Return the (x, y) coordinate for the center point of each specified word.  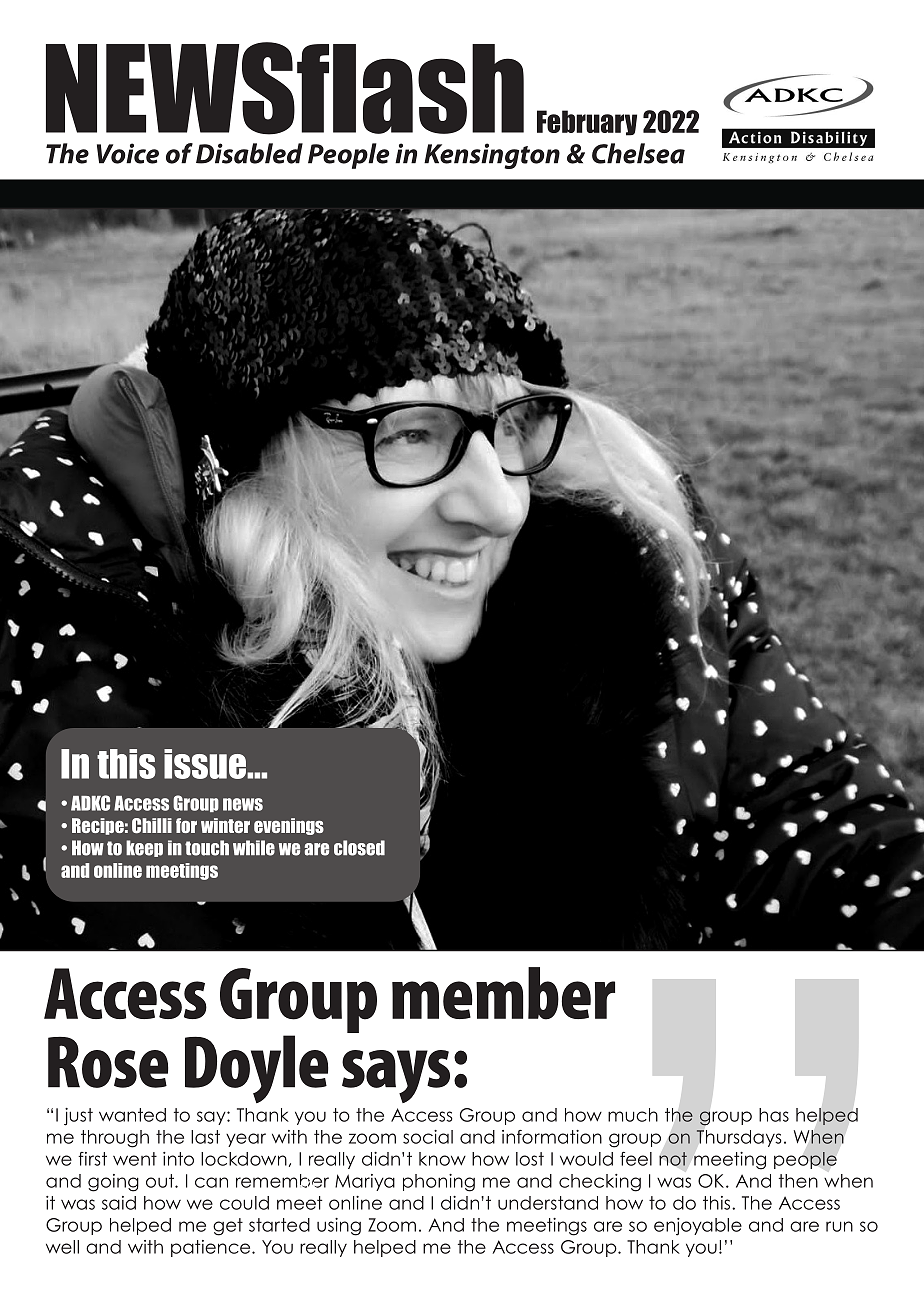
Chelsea (638, 153)
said (119, 1203)
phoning (439, 1183)
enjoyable (698, 1227)
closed (359, 848)
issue (206, 764)
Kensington (492, 156)
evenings (289, 826)
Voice (128, 153)
